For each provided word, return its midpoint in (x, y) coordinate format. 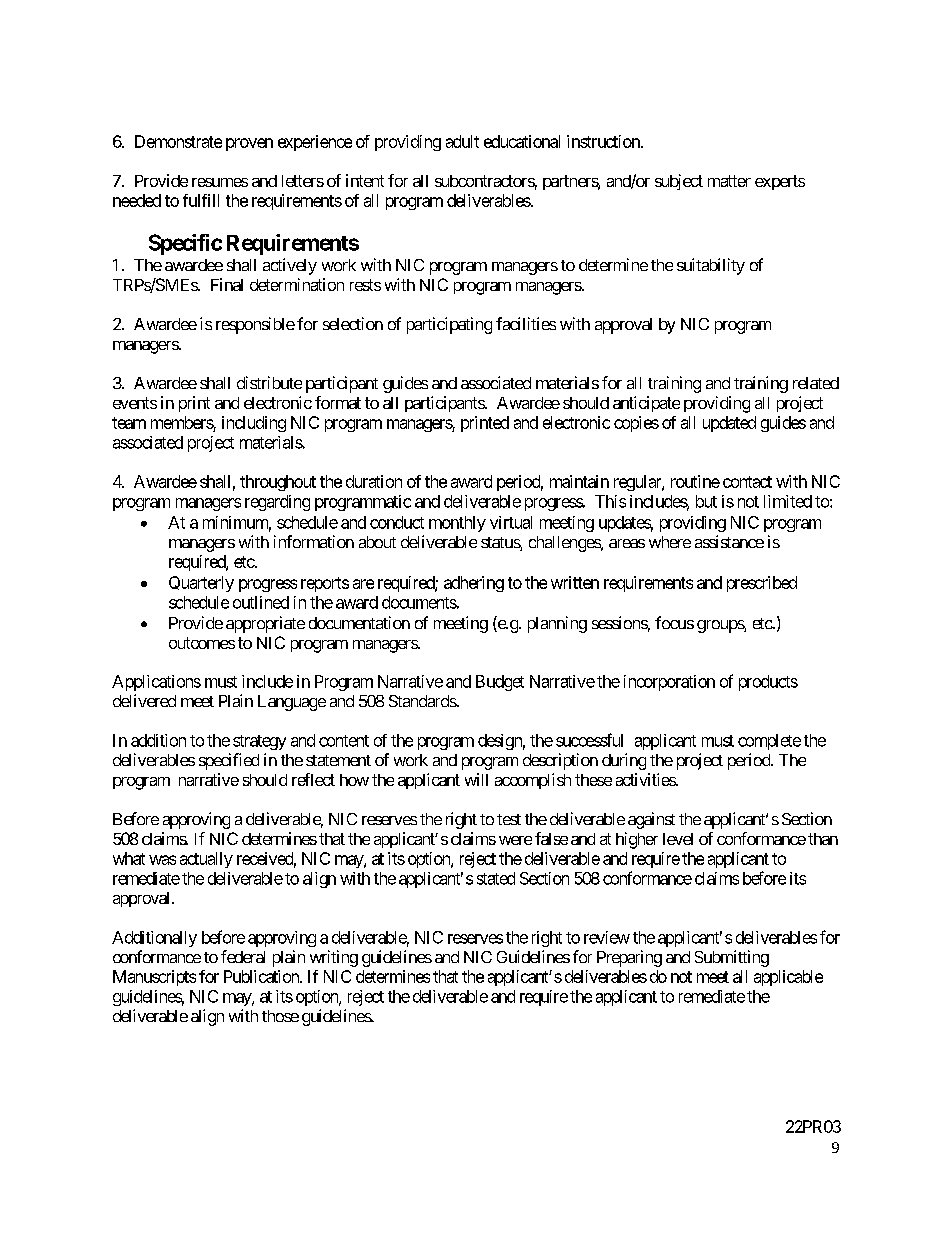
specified (229, 761)
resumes (220, 182)
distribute (269, 382)
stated (496, 878)
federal (243, 956)
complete (769, 742)
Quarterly (201, 584)
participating (449, 325)
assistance (729, 541)
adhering (474, 584)
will (476, 779)
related (816, 383)
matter (729, 181)
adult (462, 141)
